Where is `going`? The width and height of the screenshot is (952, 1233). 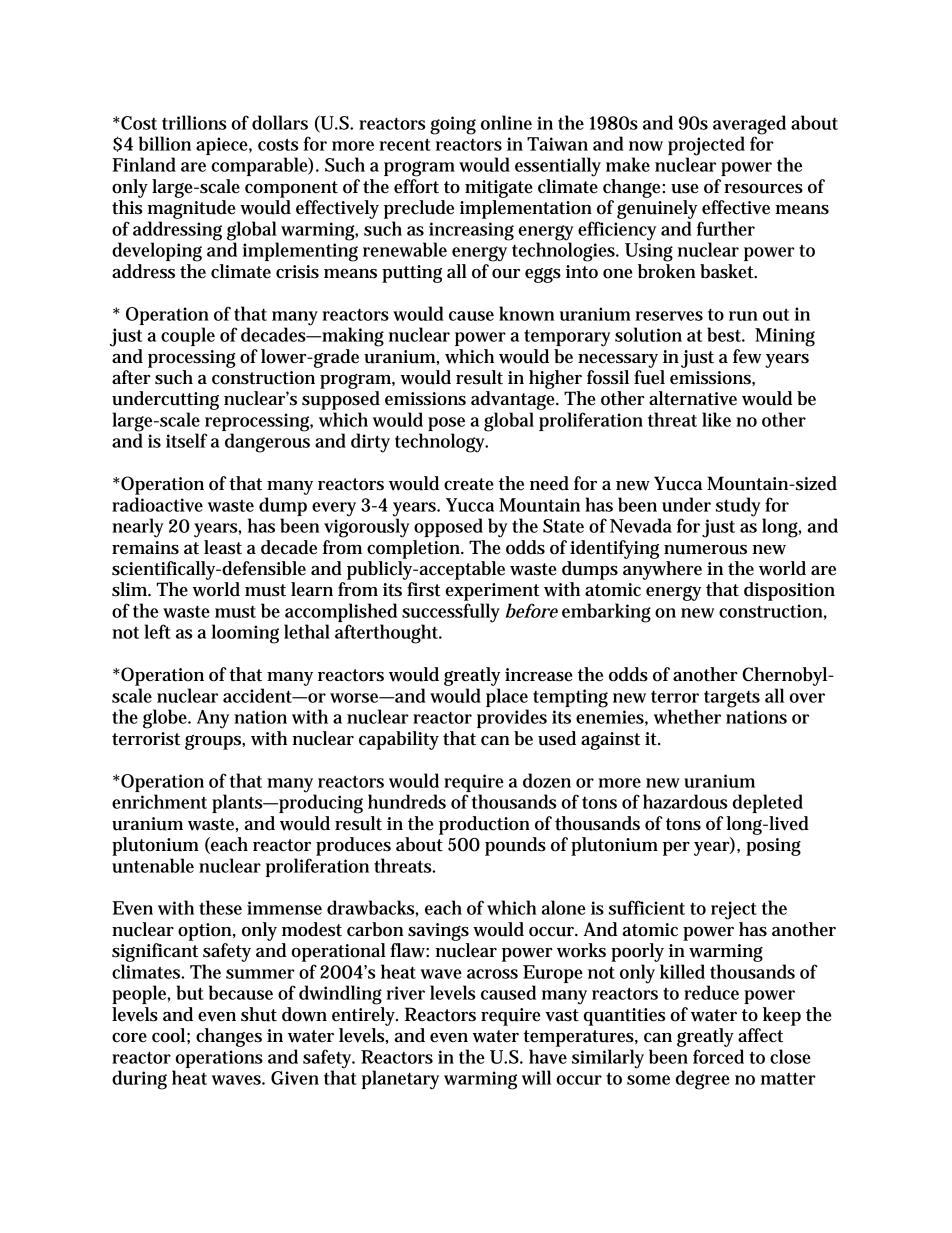
going is located at coordinates (453, 125).
